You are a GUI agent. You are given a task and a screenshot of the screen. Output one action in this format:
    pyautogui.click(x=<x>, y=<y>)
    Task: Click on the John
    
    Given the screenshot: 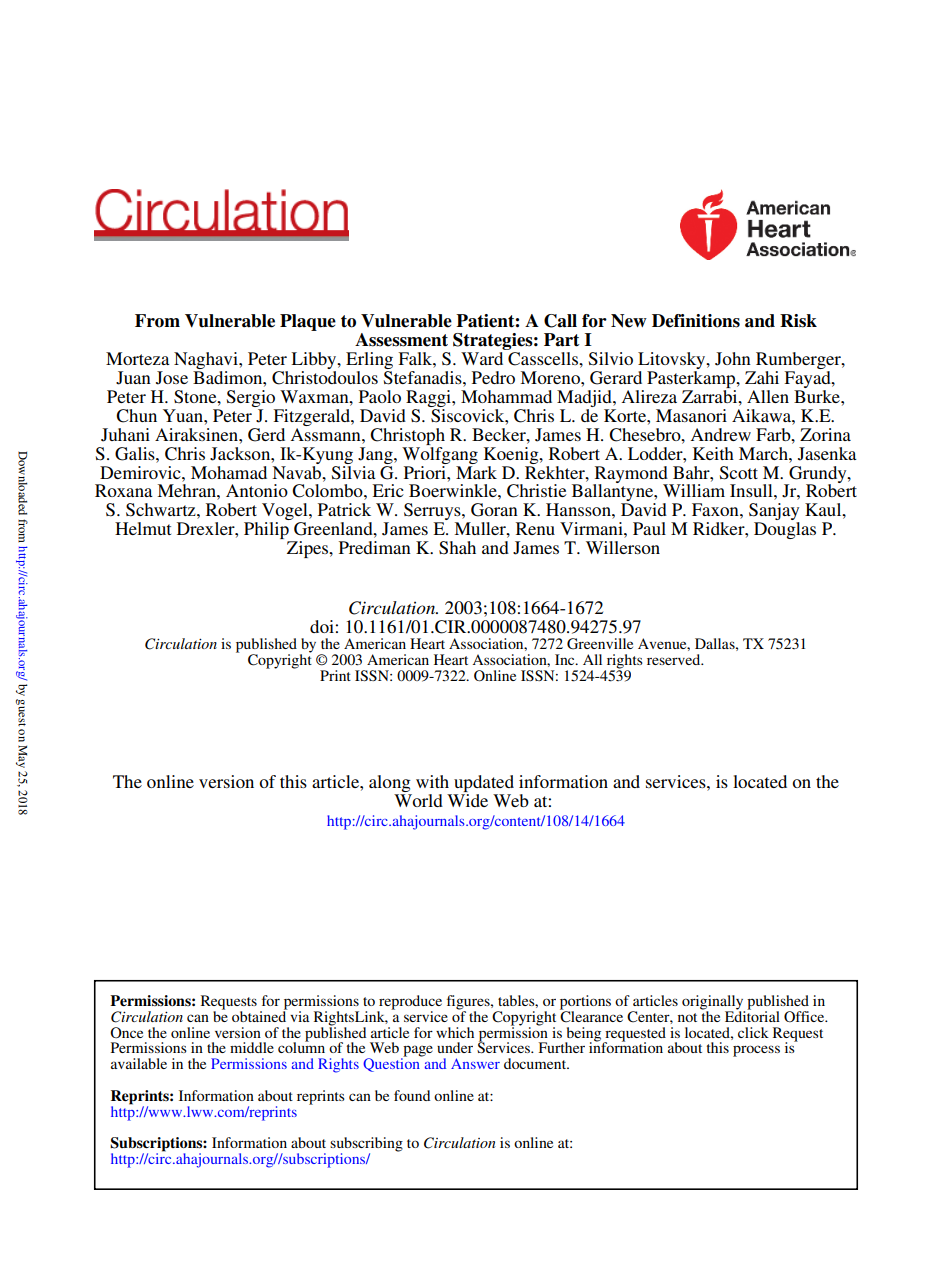 What is the action you would take?
    pyautogui.click(x=733, y=359)
